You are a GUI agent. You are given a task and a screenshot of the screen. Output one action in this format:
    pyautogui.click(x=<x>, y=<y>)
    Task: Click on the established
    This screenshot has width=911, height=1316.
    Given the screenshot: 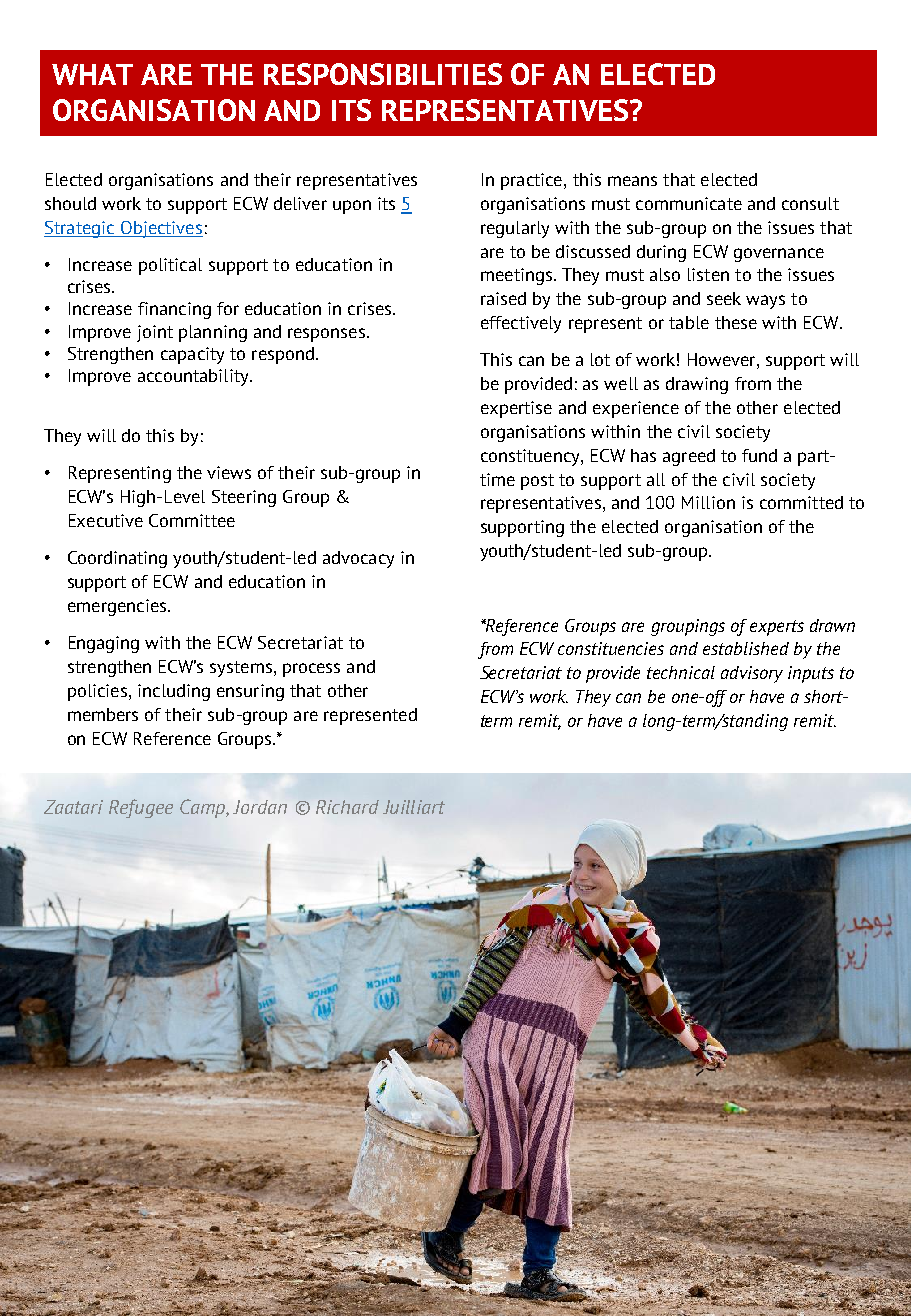 What is the action you would take?
    pyautogui.click(x=746, y=648)
